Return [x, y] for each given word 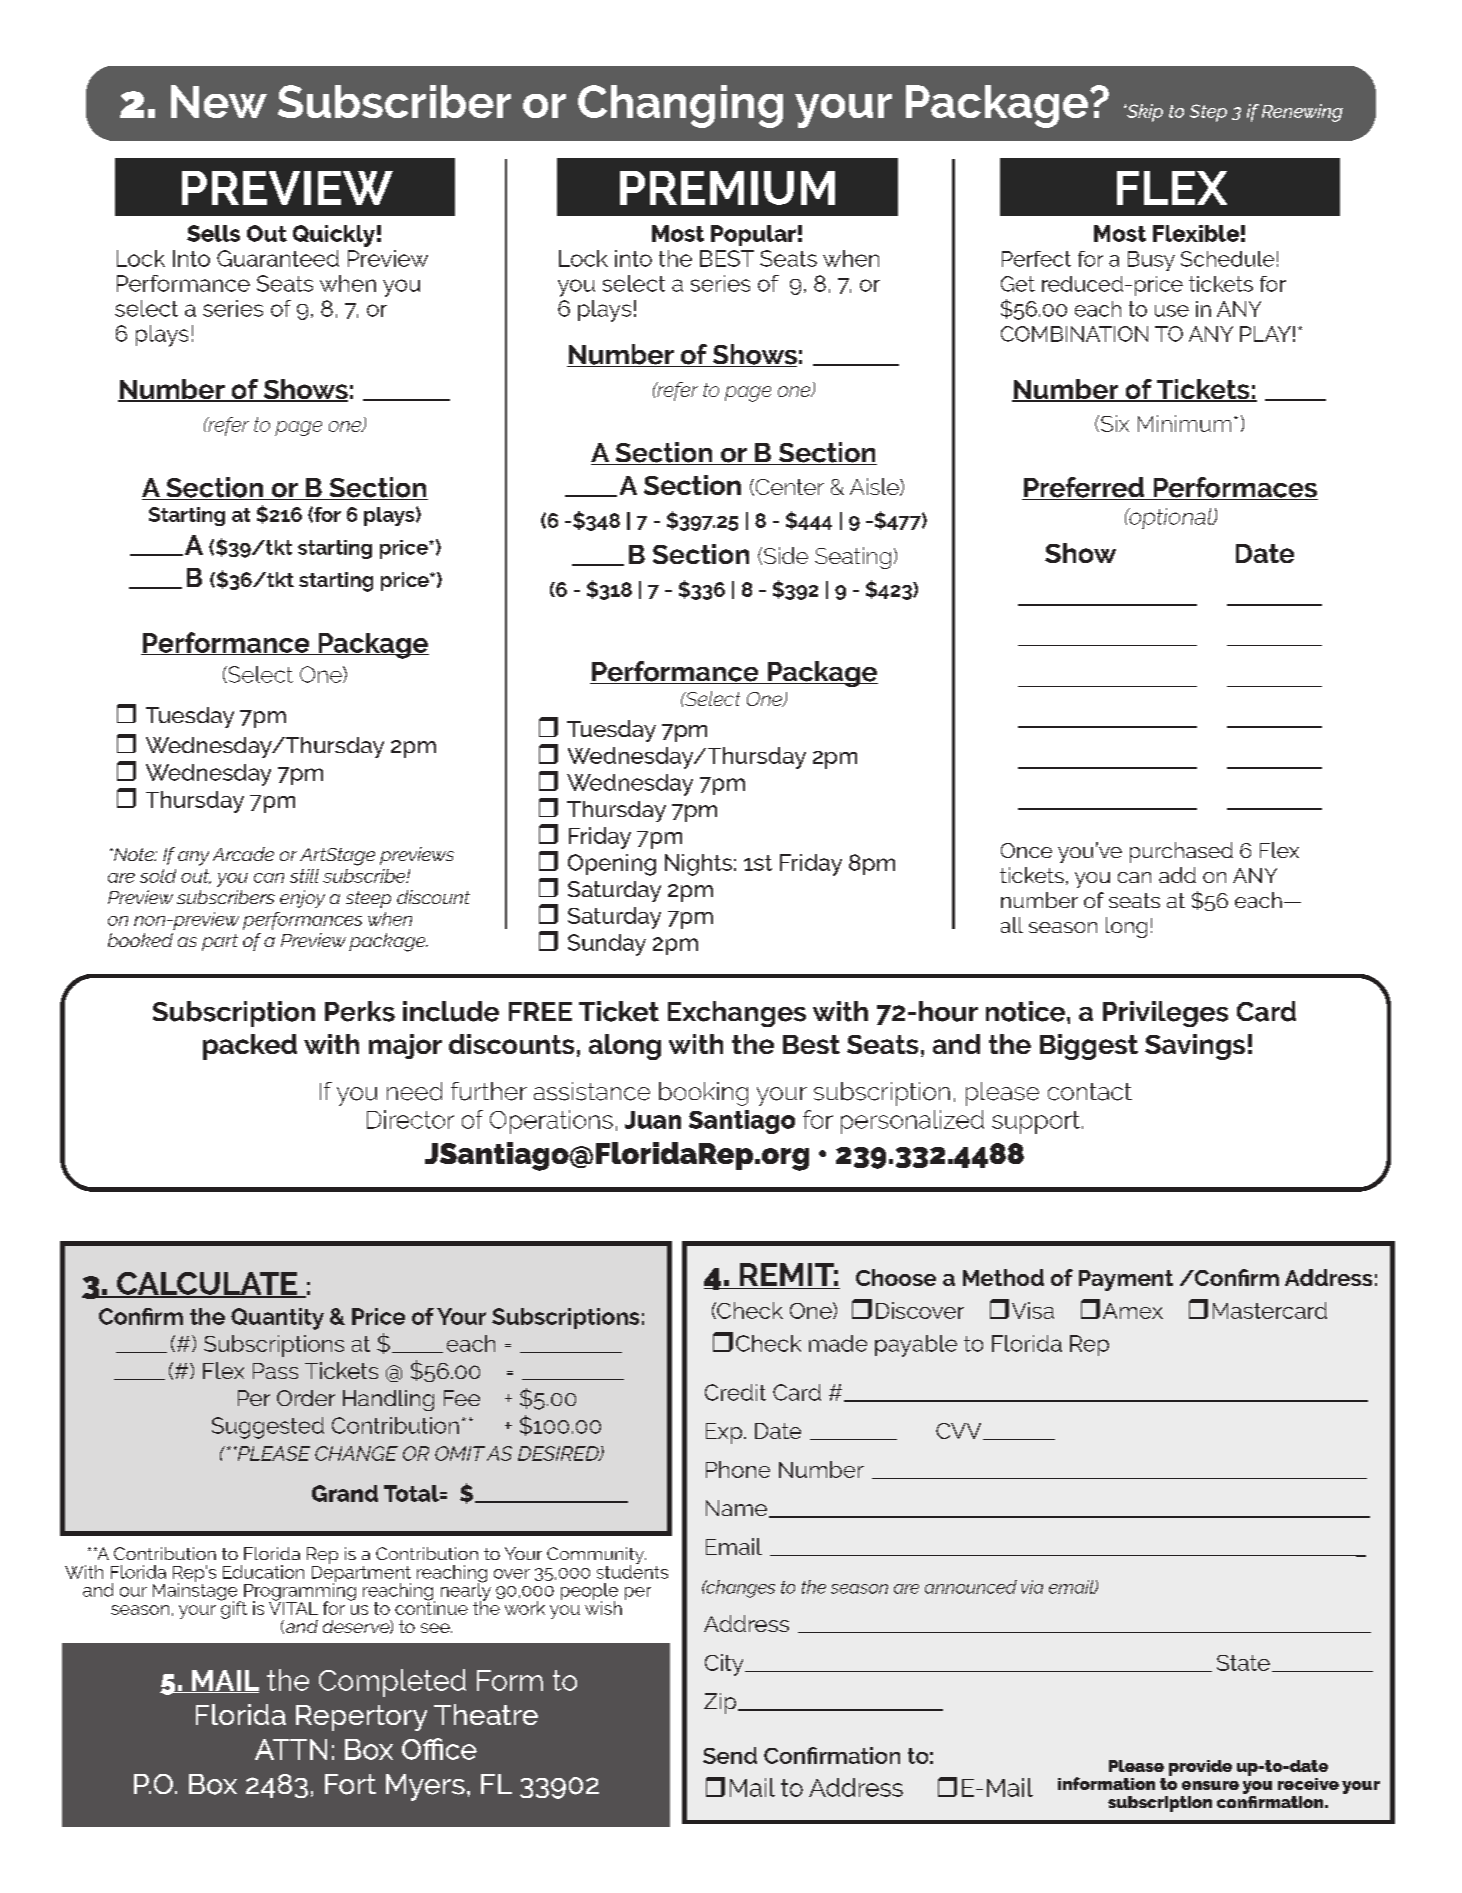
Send [730, 1755]
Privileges [1165, 1014]
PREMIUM [727, 188]
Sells [213, 233]
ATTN [291, 1749]
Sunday [607, 945]
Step [1208, 113]
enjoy [302, 899]
